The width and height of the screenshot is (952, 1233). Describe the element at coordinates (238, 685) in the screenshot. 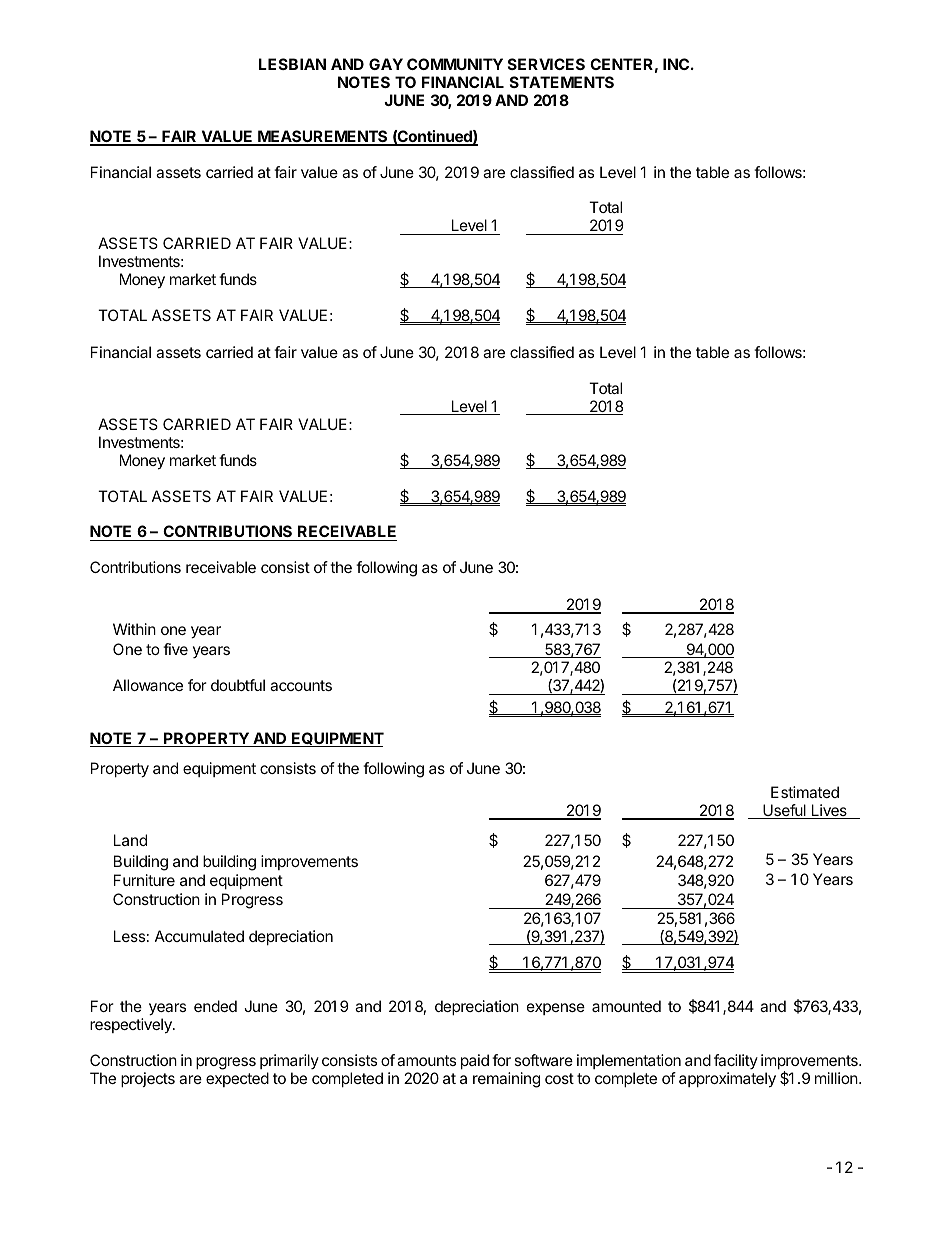

I see `doubtful` at that location.
